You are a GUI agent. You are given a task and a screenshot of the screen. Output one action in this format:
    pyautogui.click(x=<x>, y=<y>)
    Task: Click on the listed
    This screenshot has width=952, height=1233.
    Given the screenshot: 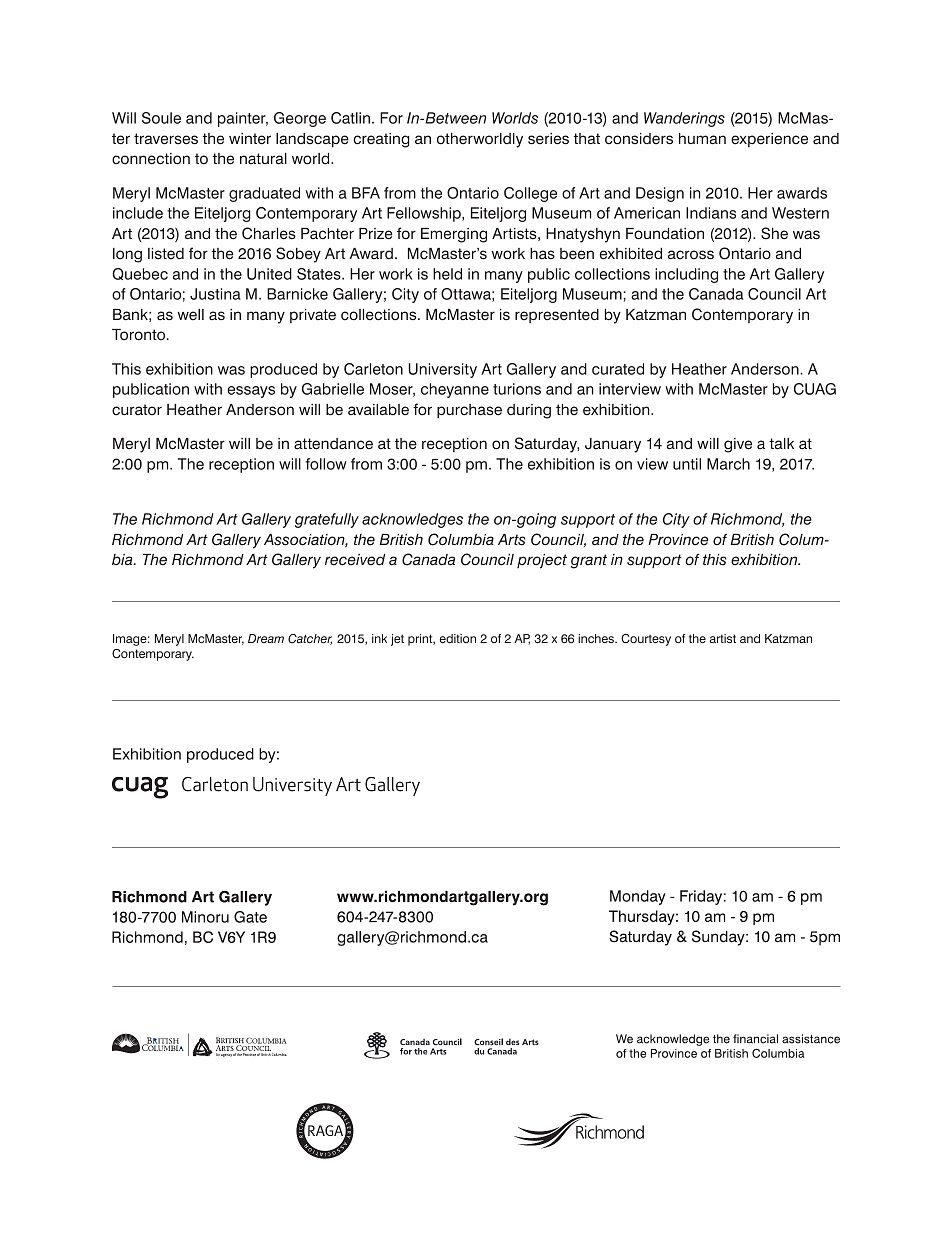 What is the action you would take?
    pyautogui.click(x=166, y=254)
